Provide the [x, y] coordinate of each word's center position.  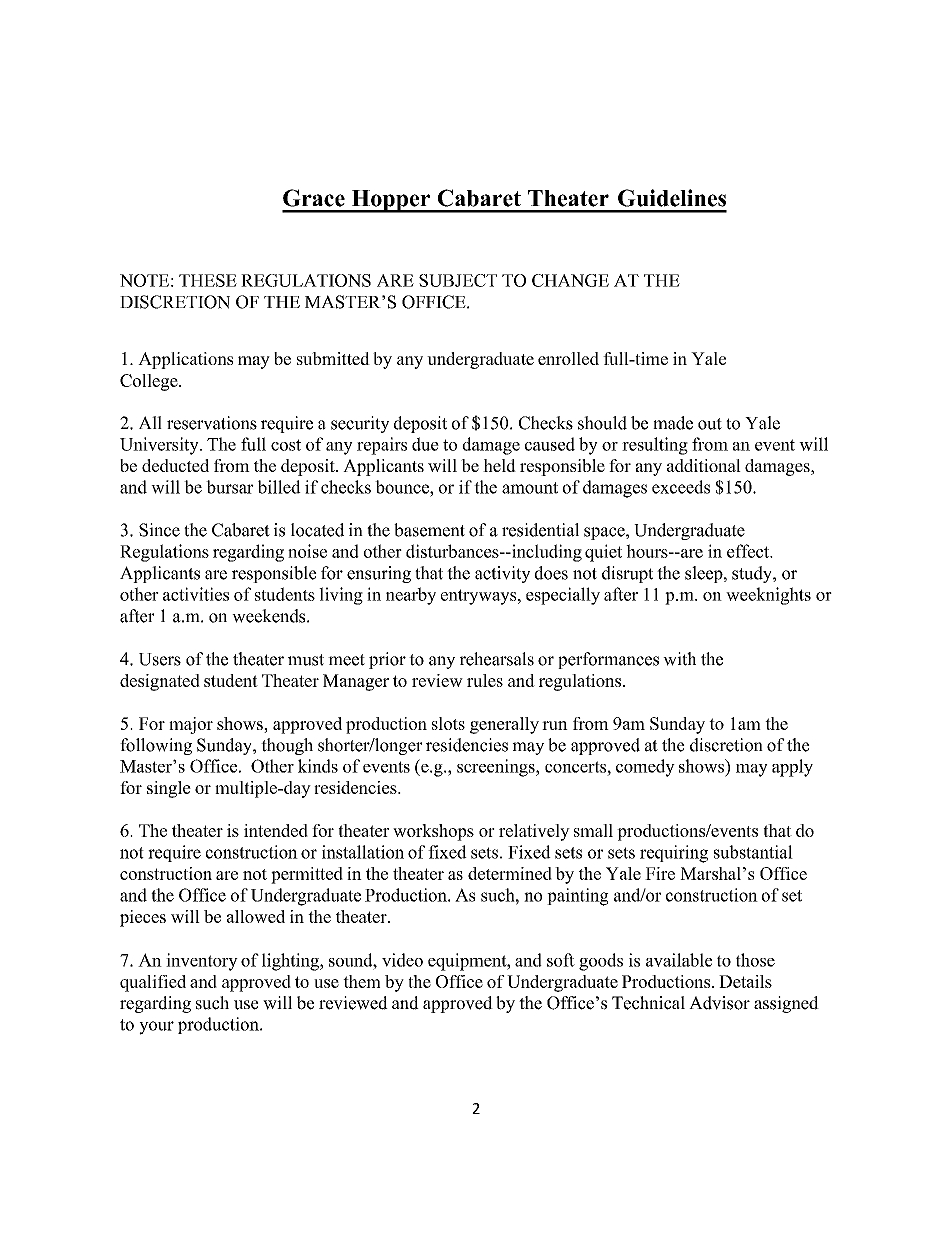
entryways [480, 597]
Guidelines [672, 198]
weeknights [768, 596]
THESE [208, 280]
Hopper [391, 201]
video [402, 960]
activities [196, 594]
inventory [202, 962]
